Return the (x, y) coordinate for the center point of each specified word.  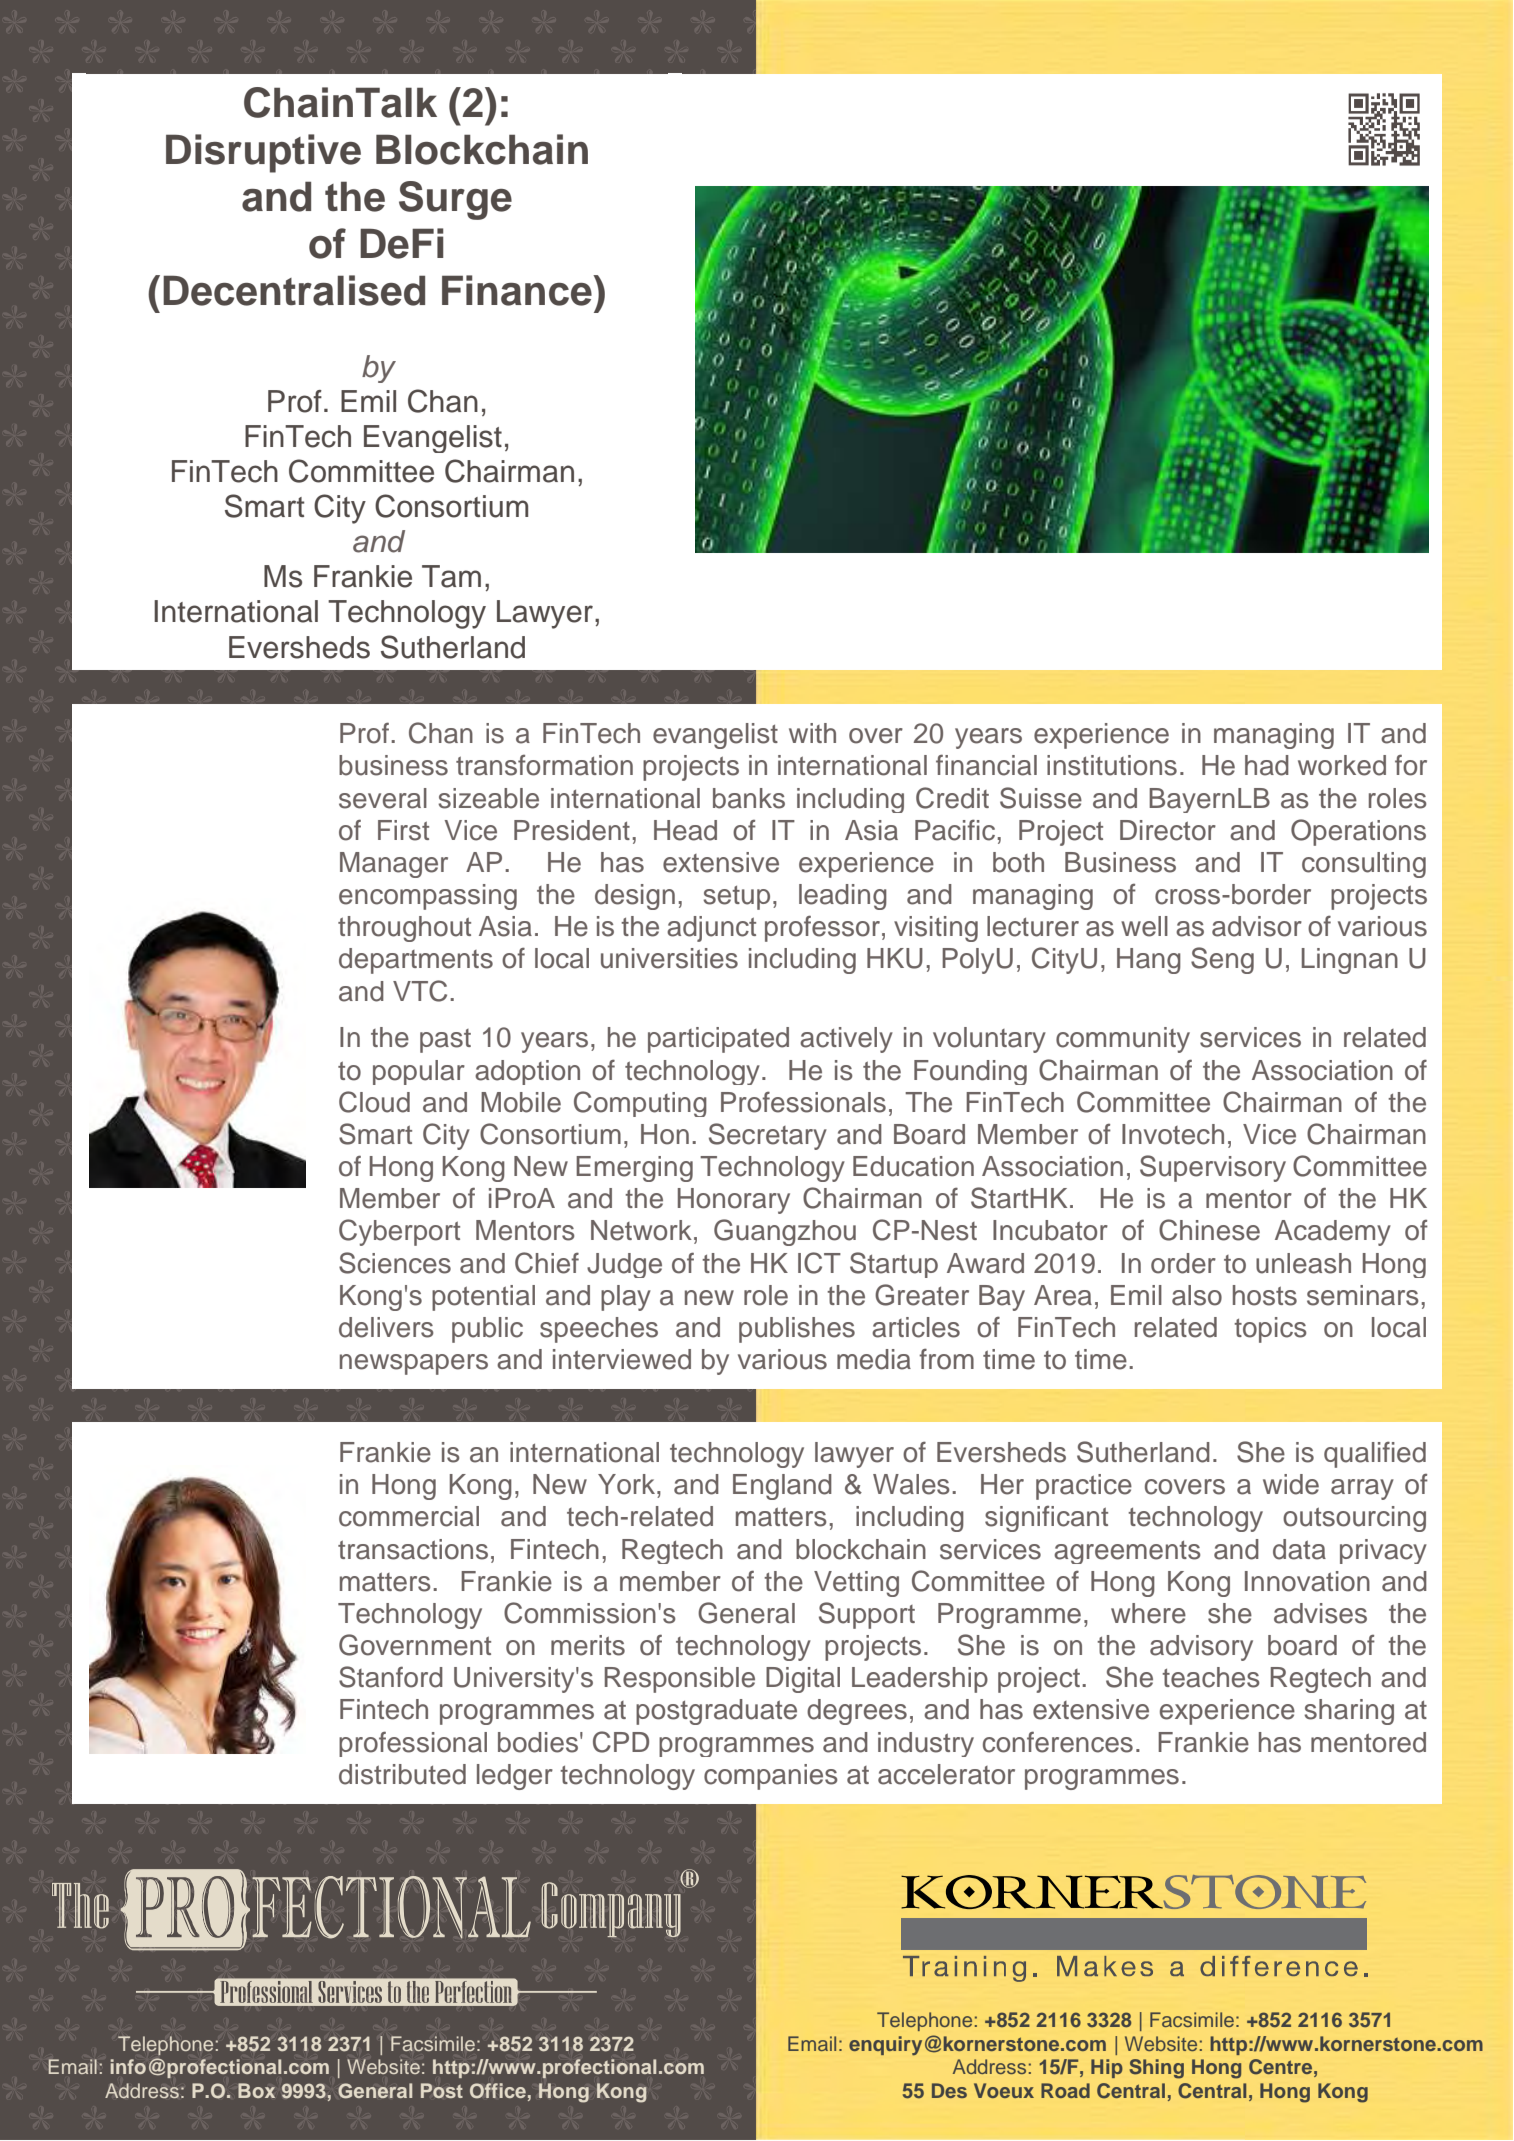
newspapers (414, 1364)
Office (498, 2091)
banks (749, 798)
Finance (518, 290)
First (403, 830)
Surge (455, 200)
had (1267, 765)
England (782, 1487)
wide (1291, 1484)
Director (1168, 830)
